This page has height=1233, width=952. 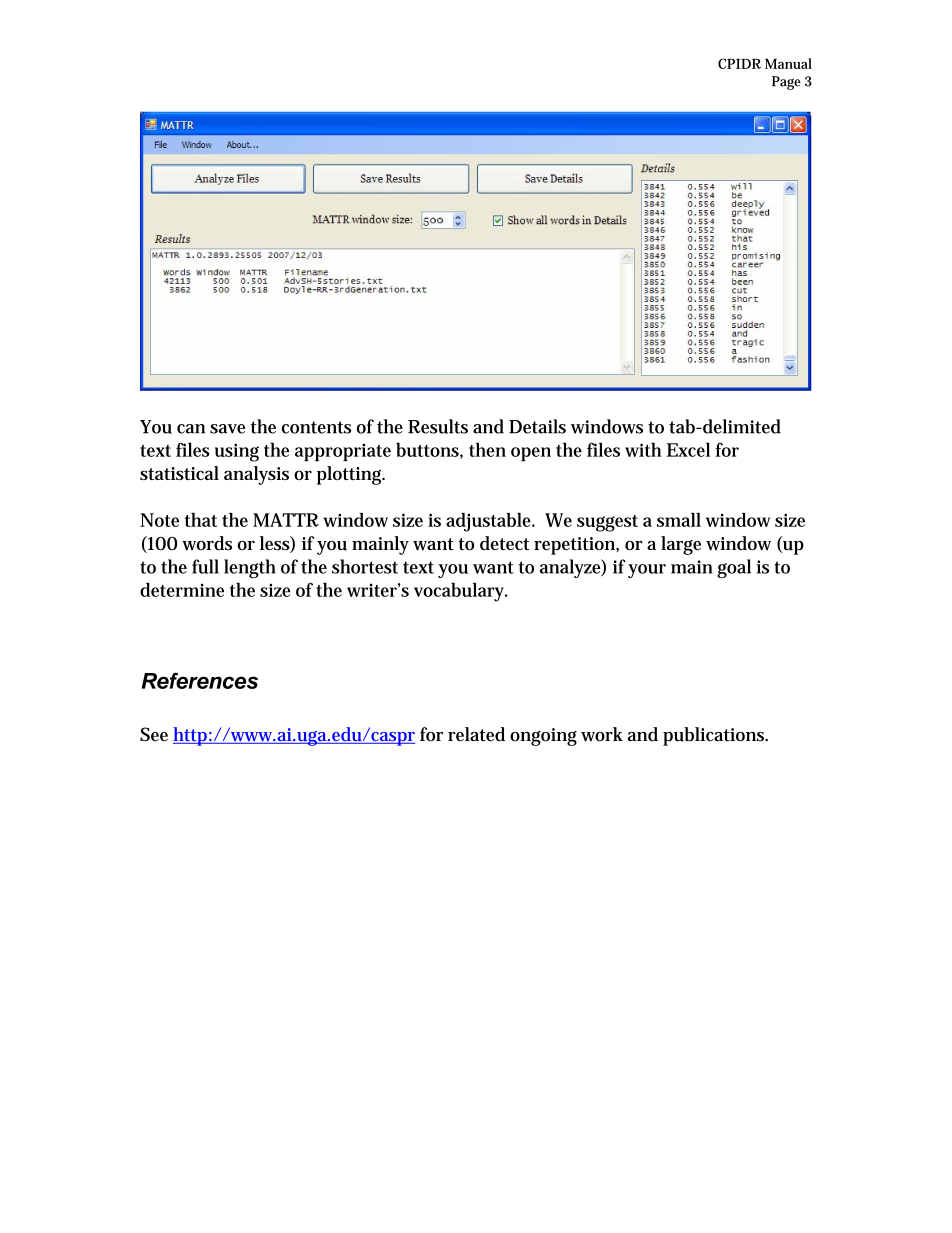 I want to click on References, so click(x=200, y=680).
